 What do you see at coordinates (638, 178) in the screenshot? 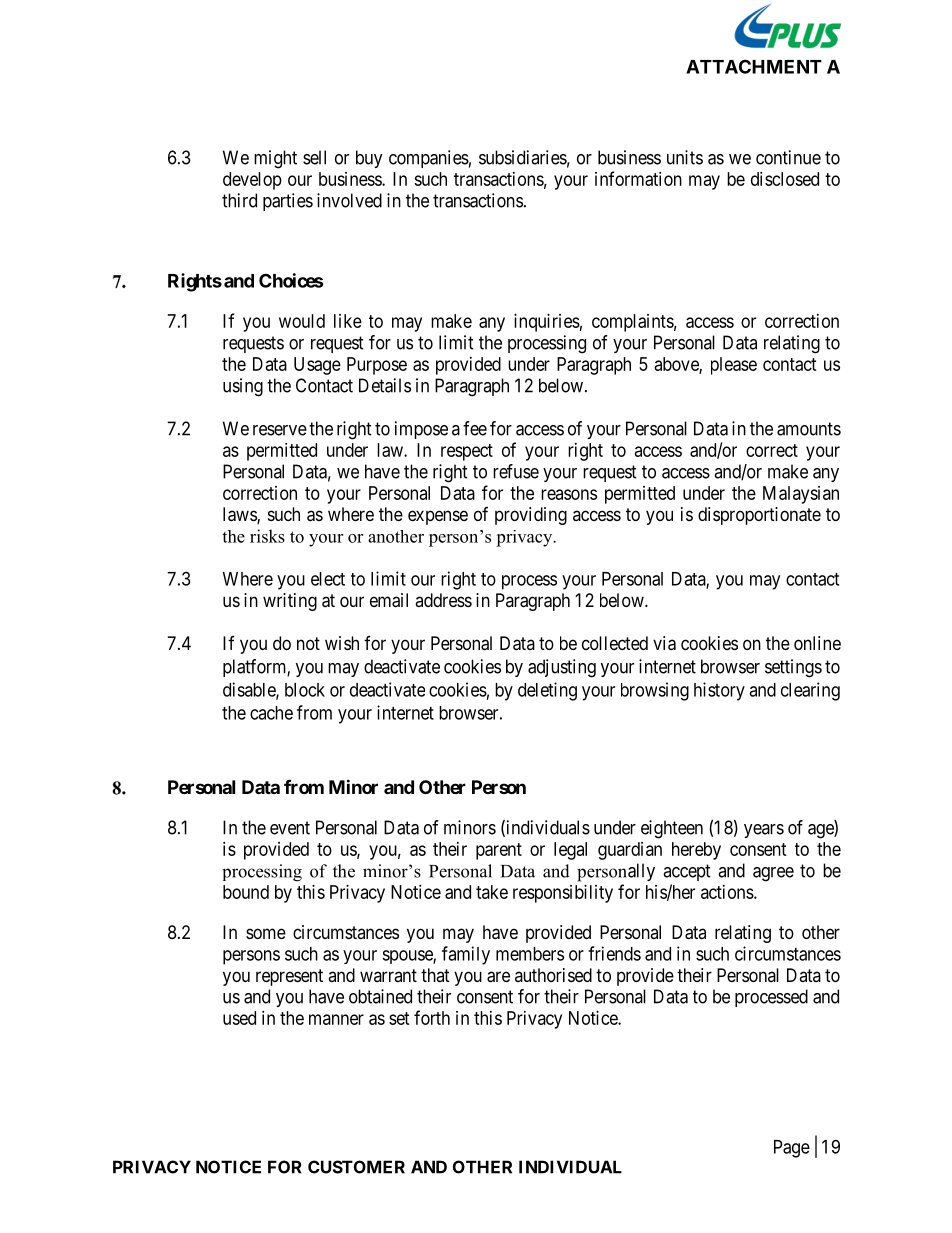
I see `information` at bounding box center [638, 178].
